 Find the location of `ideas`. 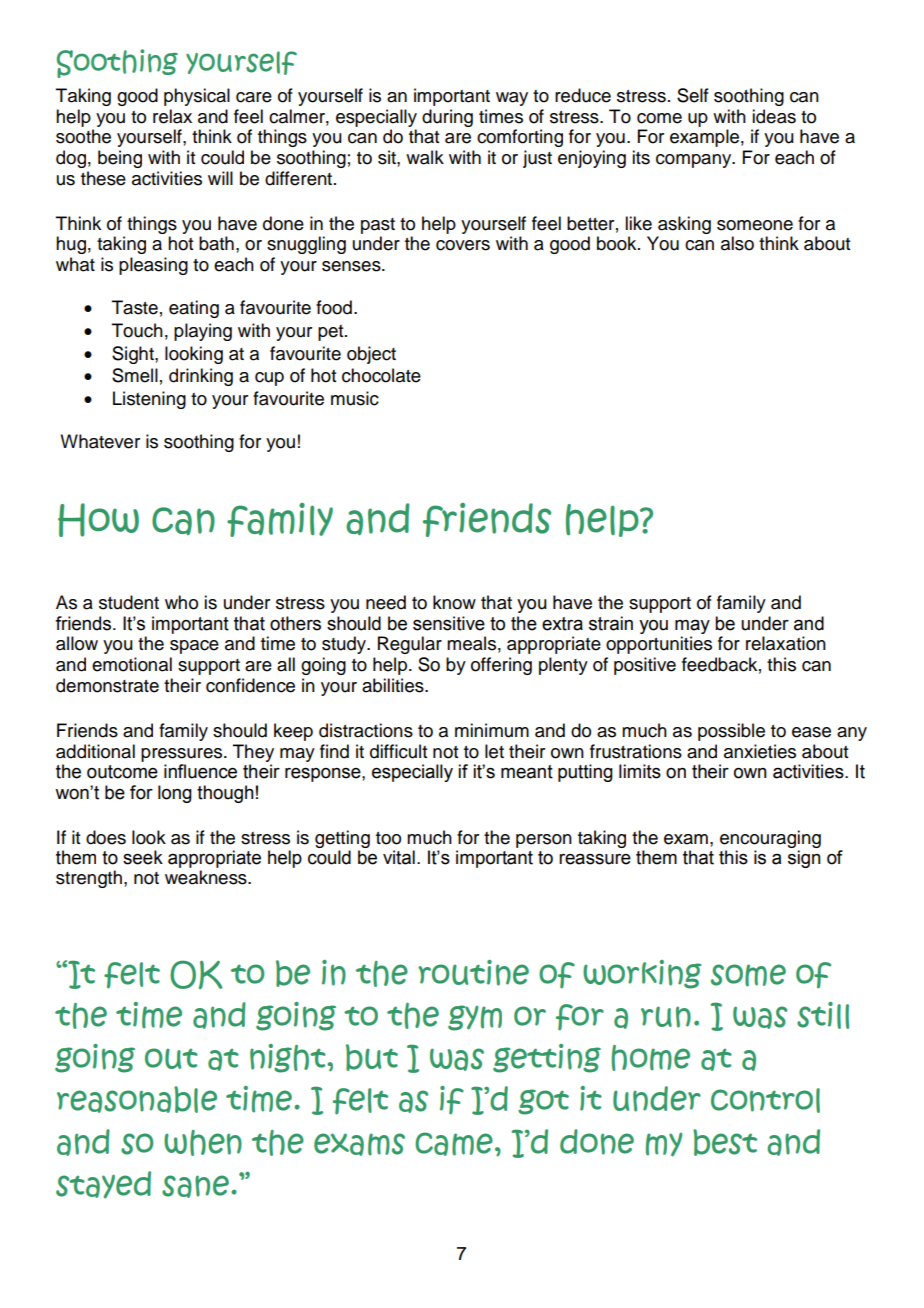

ideas is located at coordinates (774, 116).
